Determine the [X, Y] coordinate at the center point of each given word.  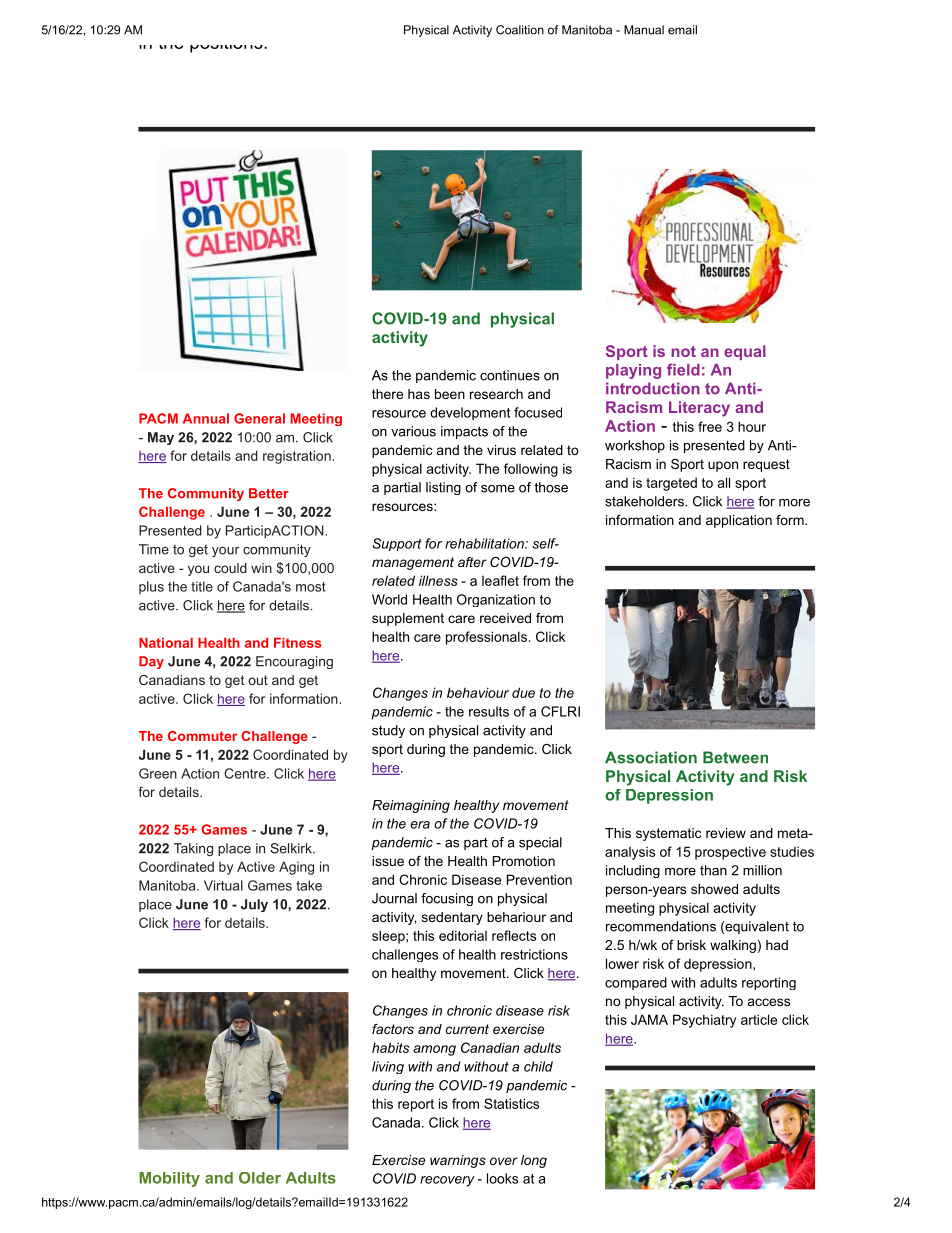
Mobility [169, 1179]
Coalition [520, 30]
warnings [458, 1161]
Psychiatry [704, 1021]
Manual [644, 30]
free [710, 426]
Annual [206, 418]
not [683, 351]
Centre [246, 773]
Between [735, 757]
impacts [464, 432]
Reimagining [411, 806]
